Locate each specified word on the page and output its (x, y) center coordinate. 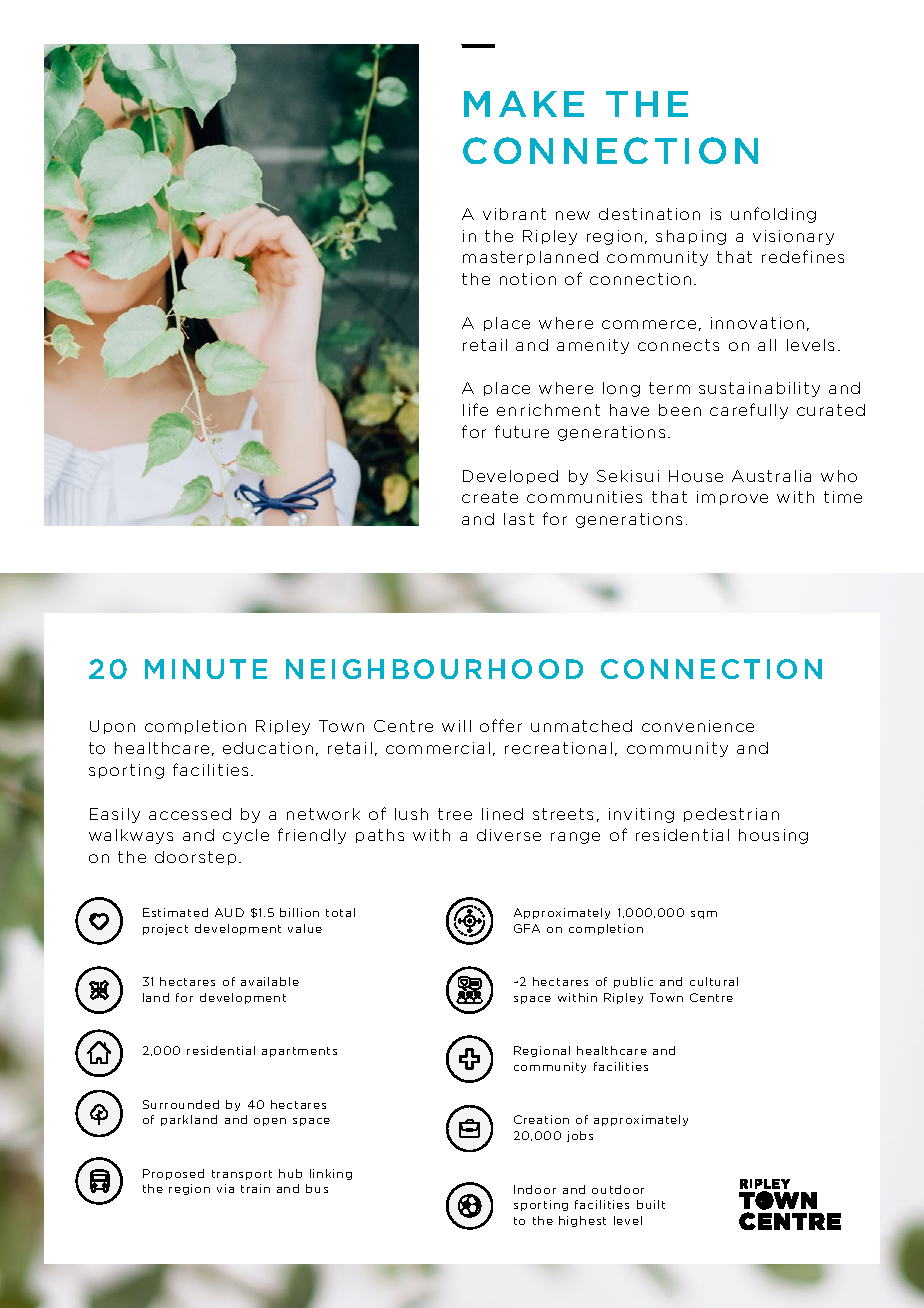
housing (773, 836)
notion (528, 279)
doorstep (195, 858)
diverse (509, 835)
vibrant (514, 214)
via (225, 1188)
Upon (112, 727)
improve (732, 498)
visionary (793, 237)
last (519, 519)
